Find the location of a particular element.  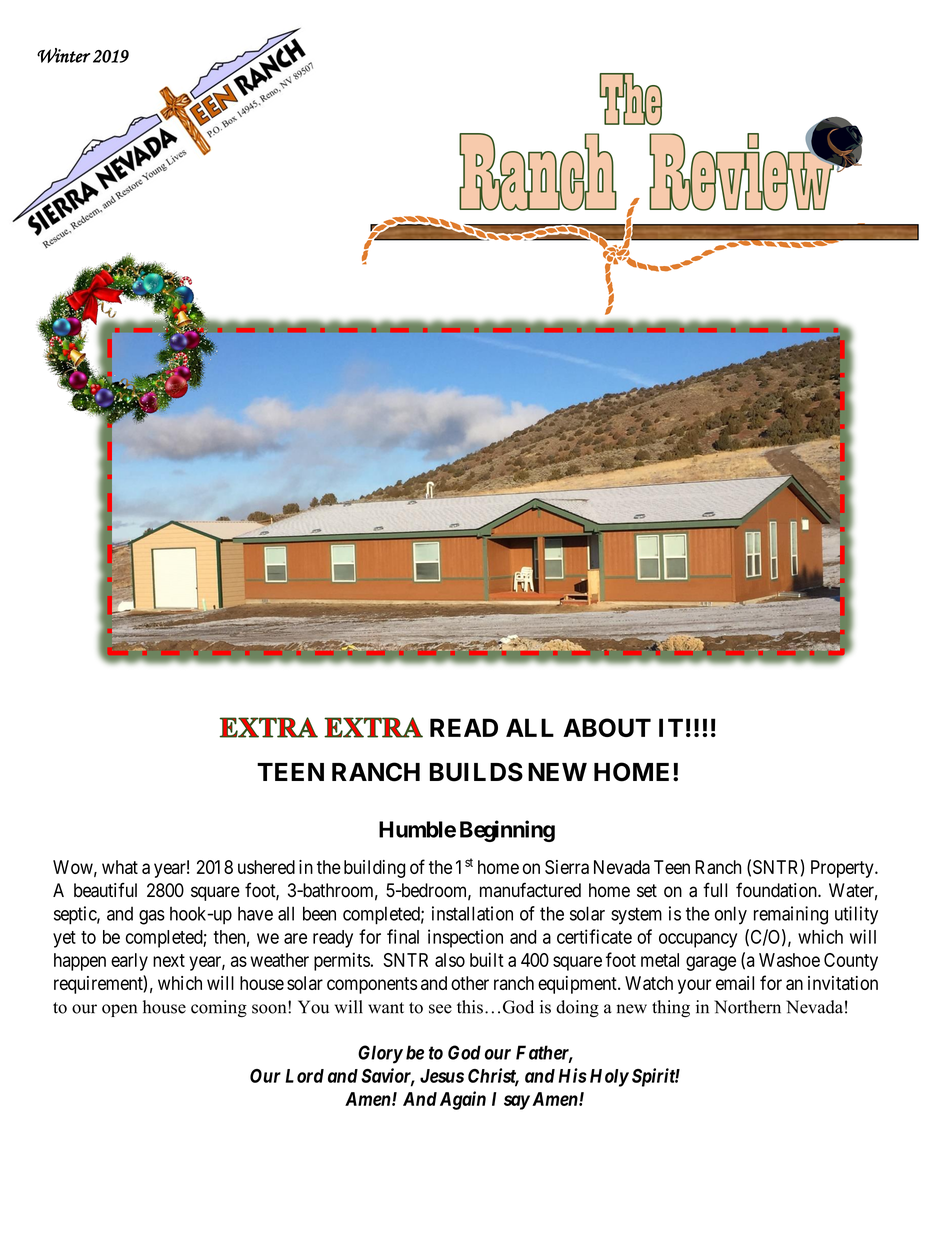

foundation is located at coordinates (777, 890).
